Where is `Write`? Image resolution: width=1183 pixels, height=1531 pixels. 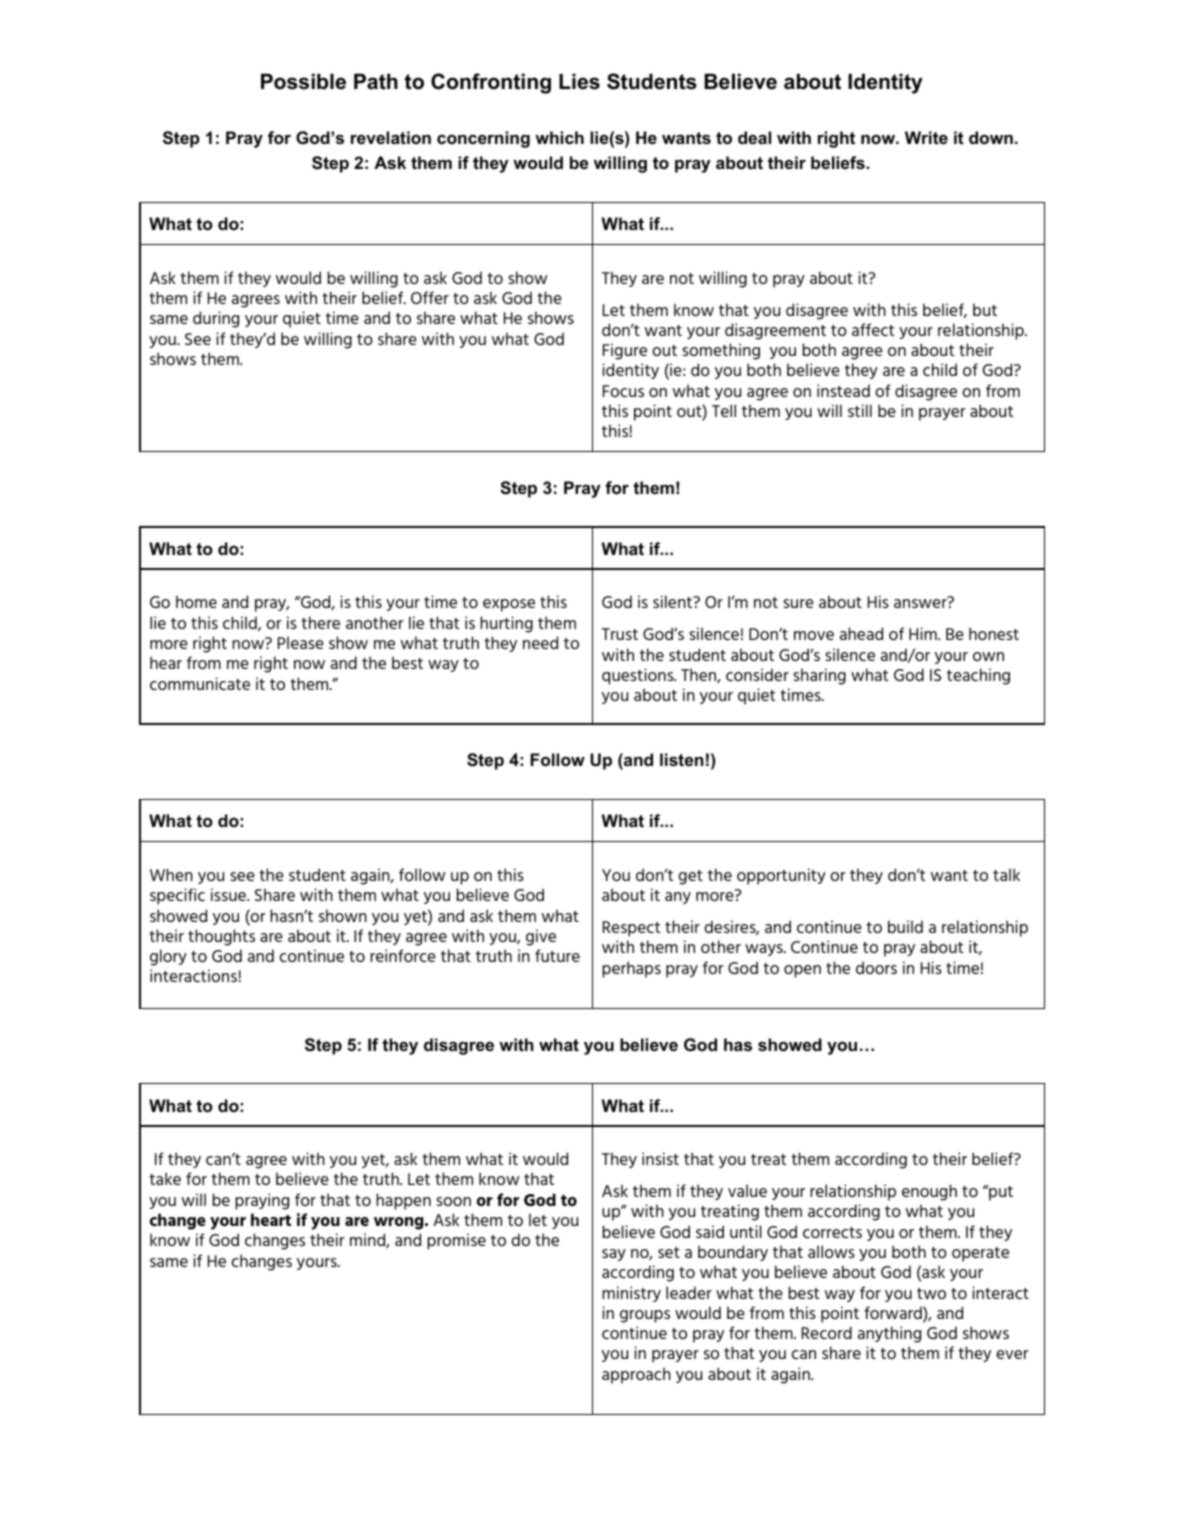
Write is located at coordinates (926, 137).
